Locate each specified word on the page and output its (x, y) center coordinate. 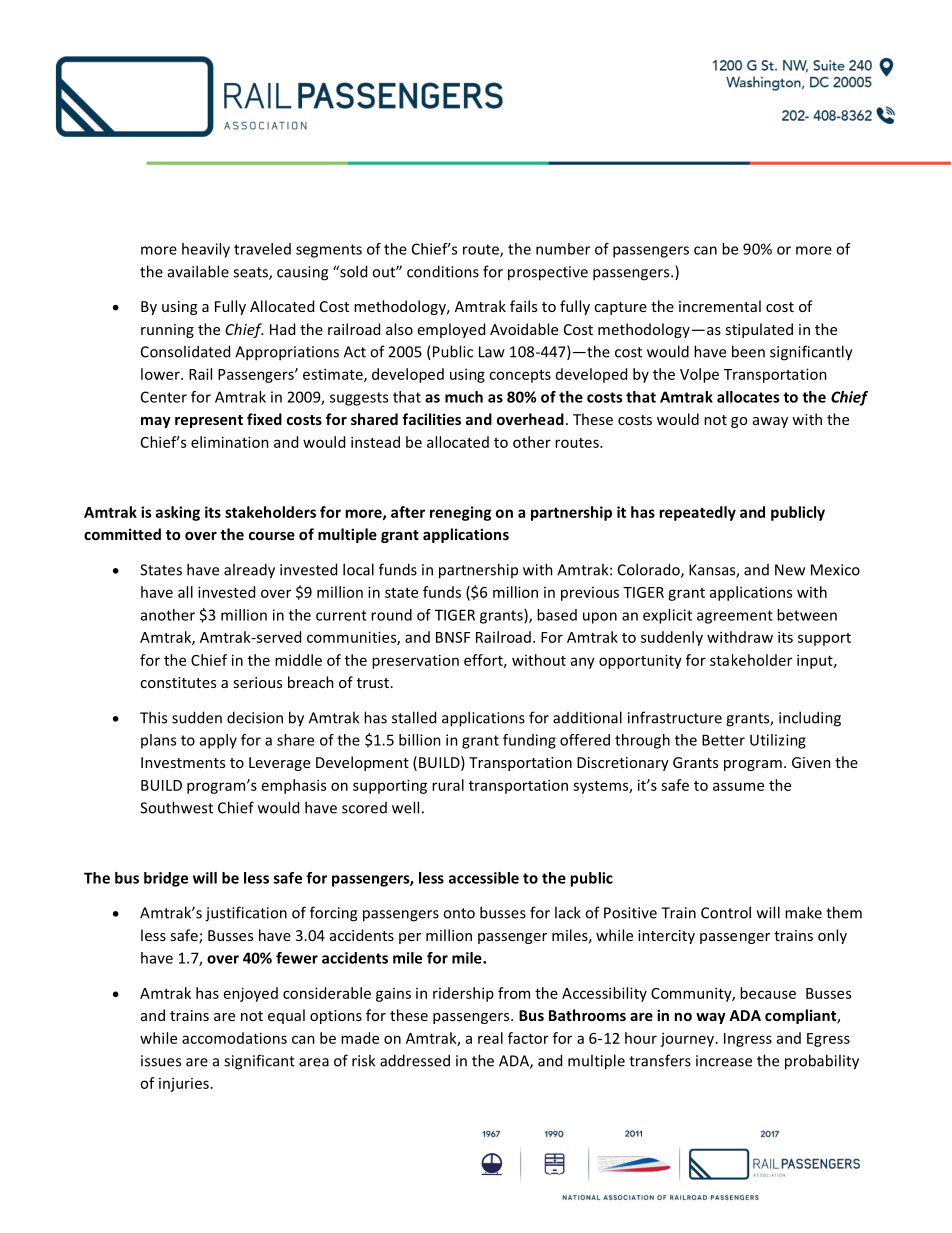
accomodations (234, 1038)
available (198, 271)
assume (738, 786)
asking (178, 513)
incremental (720, 306)
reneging (460, 513)
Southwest (176, 807)
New (790, 570)
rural (448, 785)
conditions (443, 271)
